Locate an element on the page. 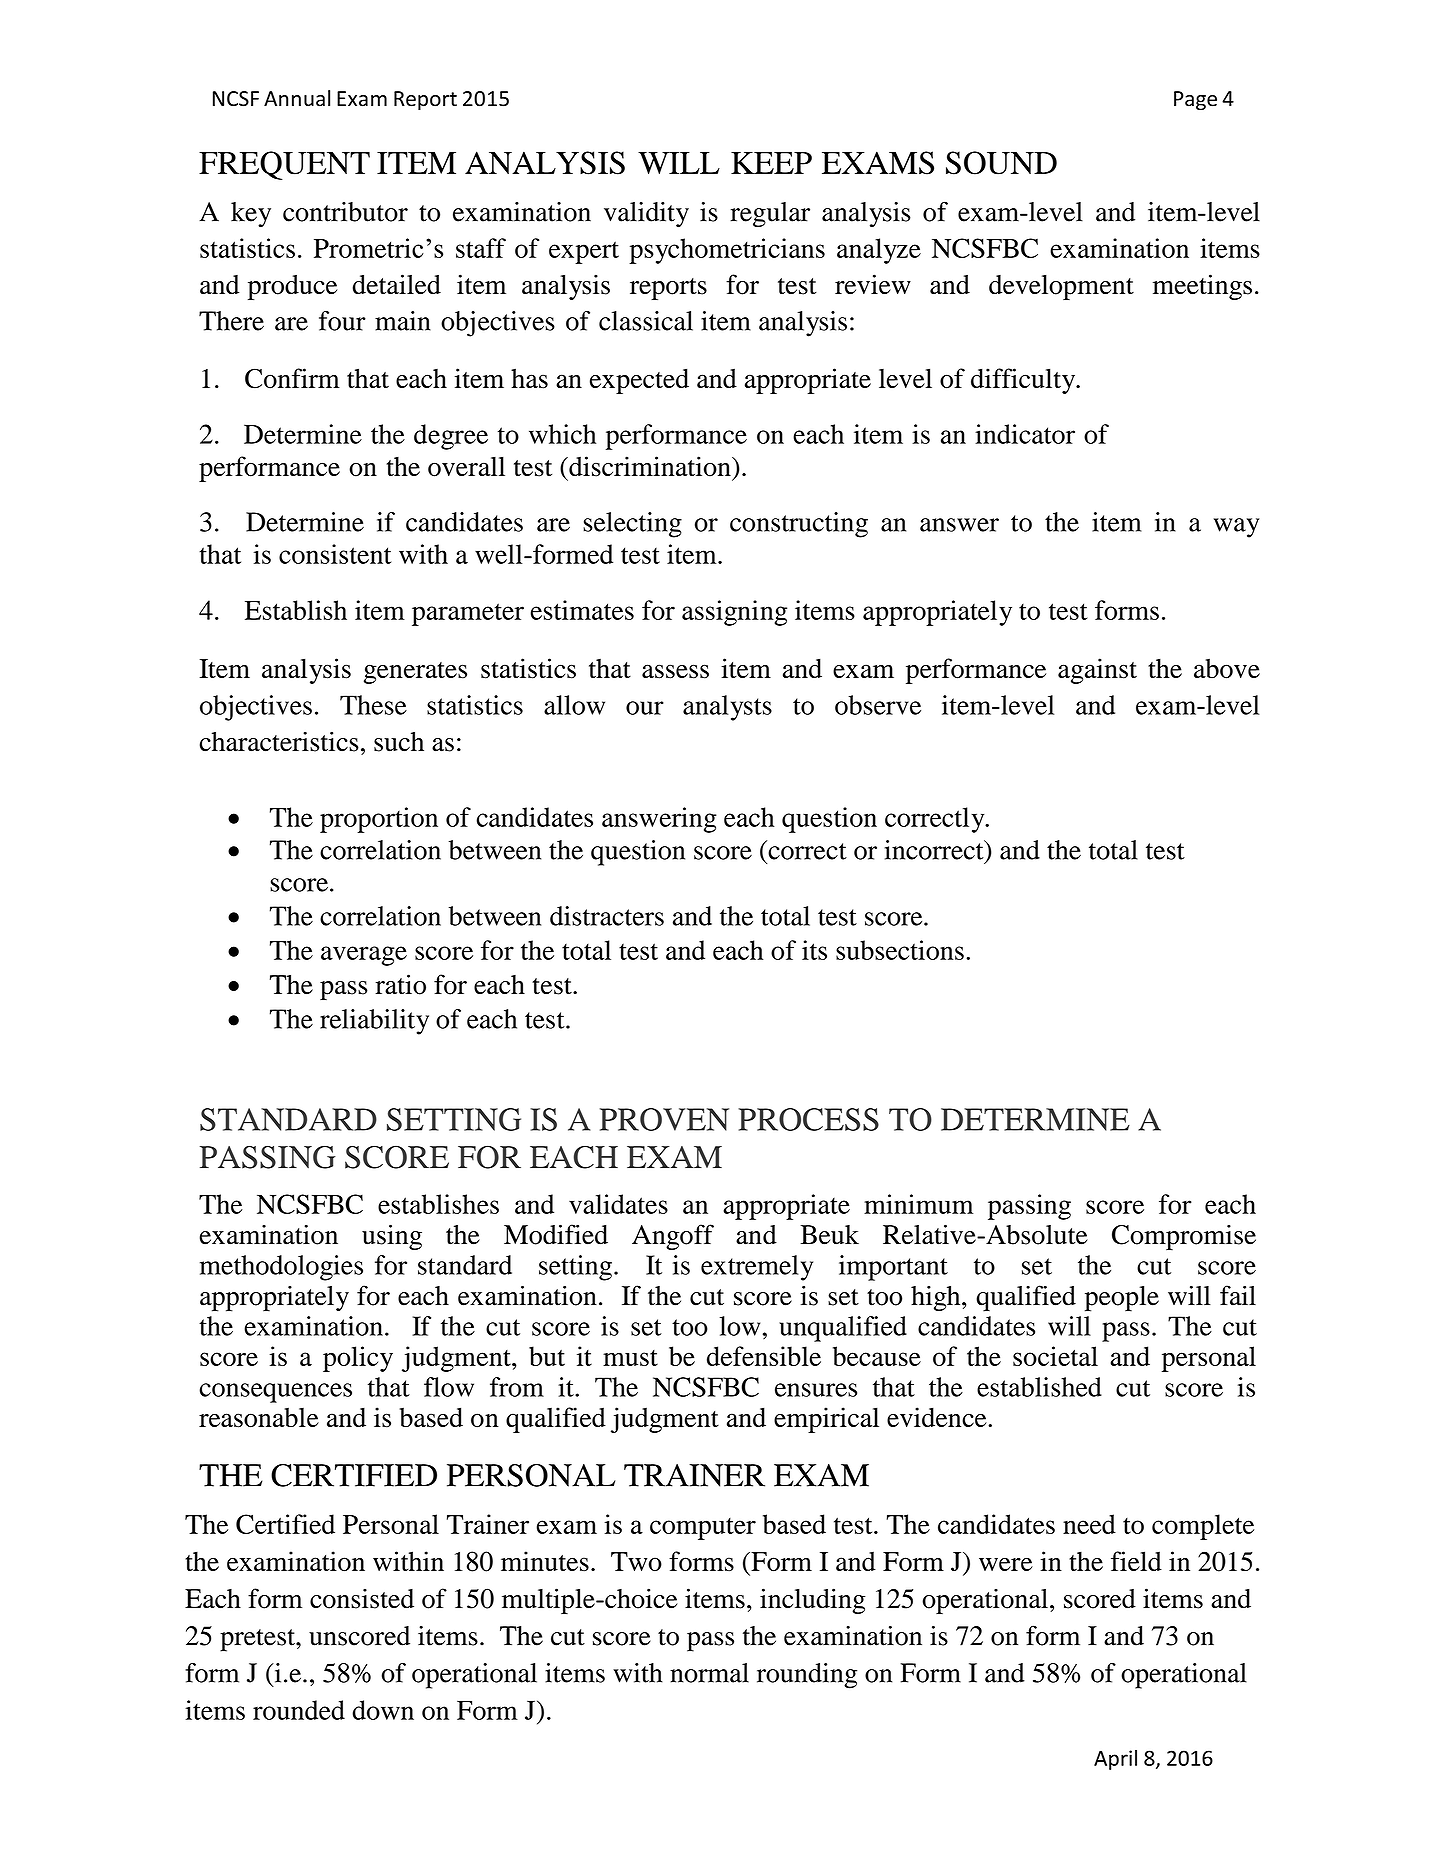 This image has width=1434, height=1856. normal is located at coordinates (709, 1673).
